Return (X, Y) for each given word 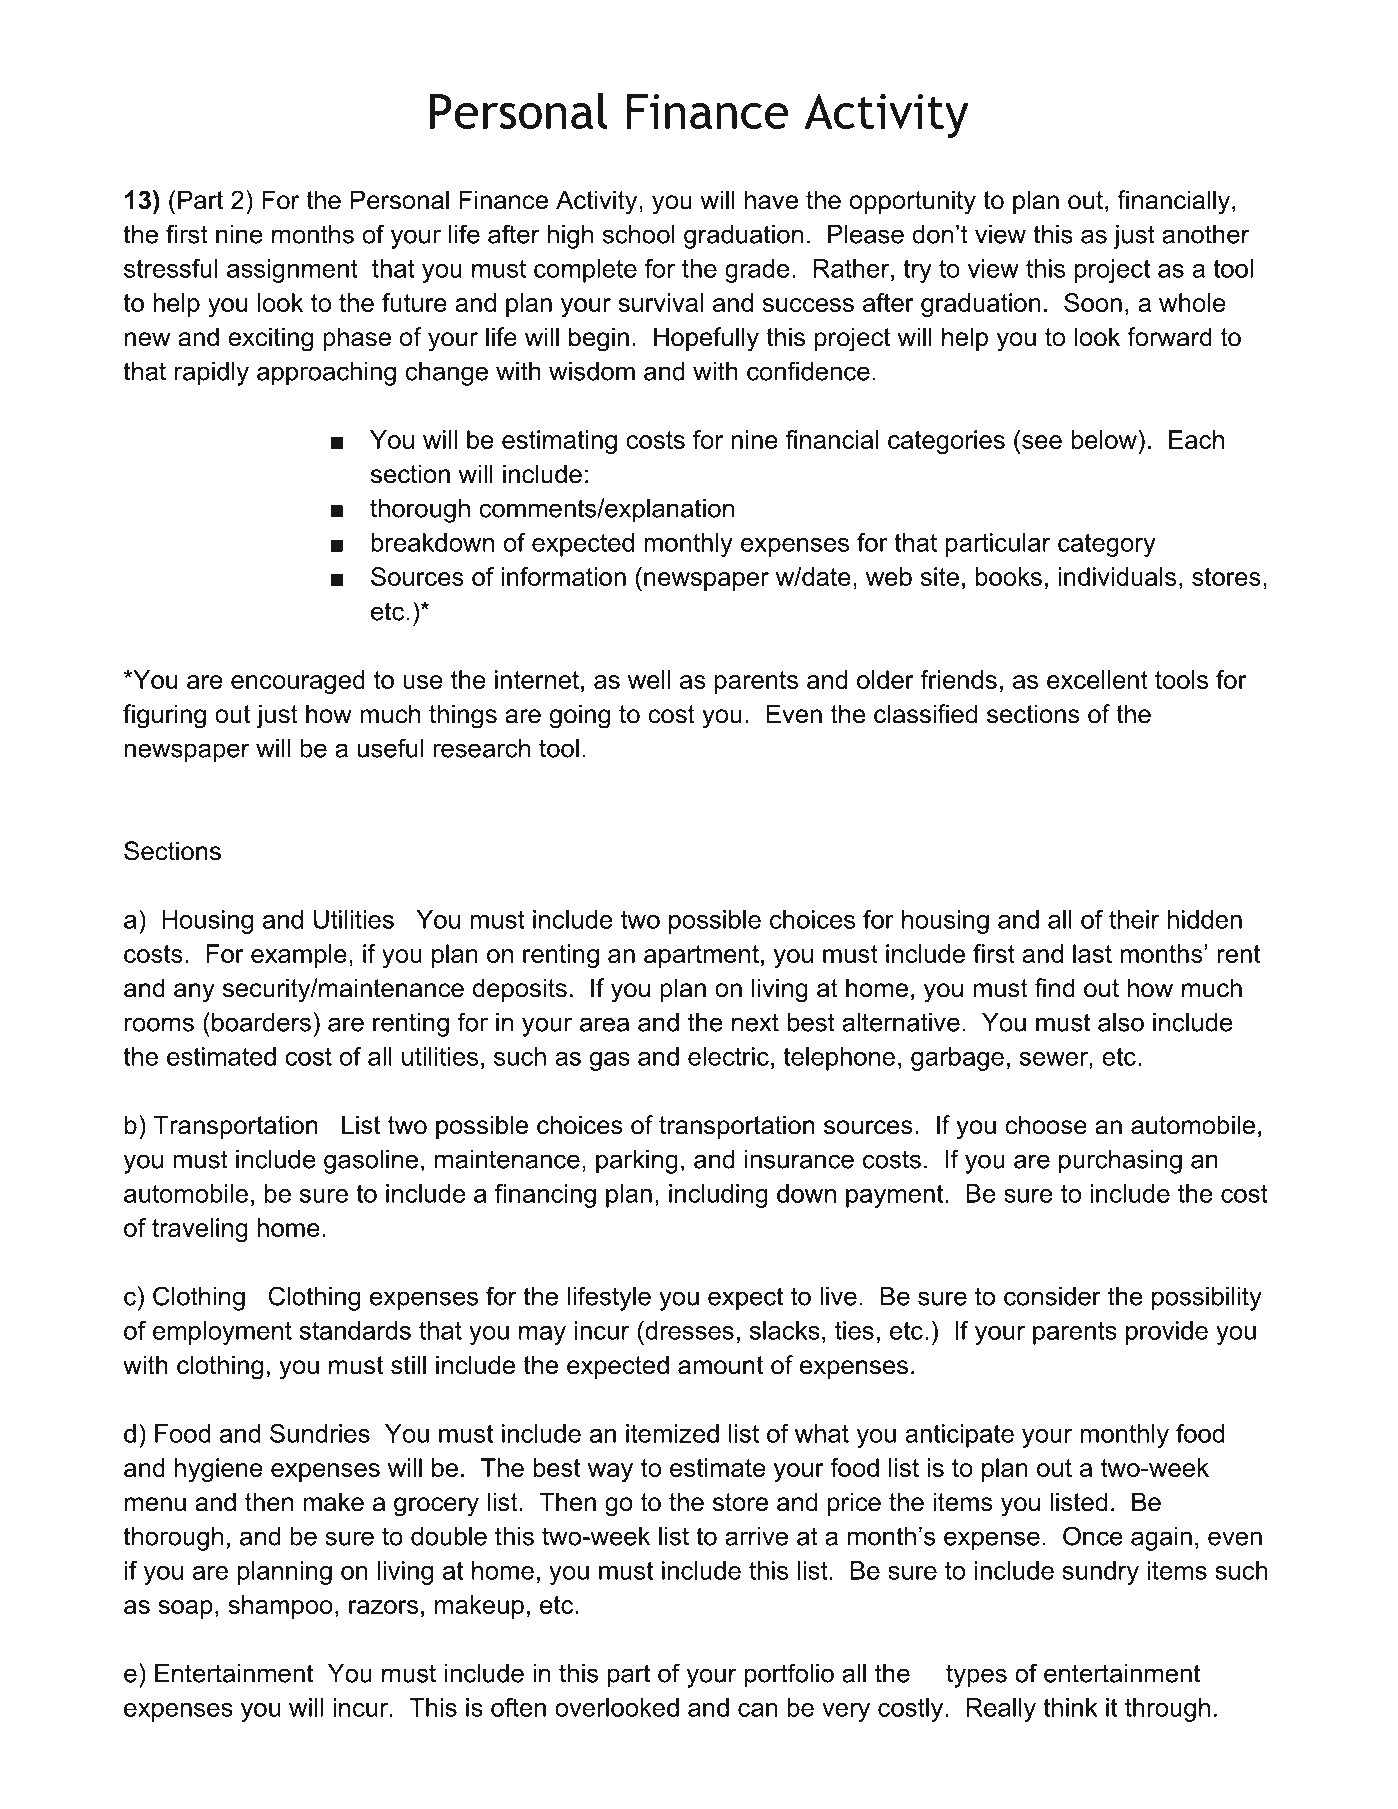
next (755, 1022)
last (1092, 953)
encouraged (298, 682)
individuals (1117, 576)
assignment (292, 271)
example (299, 956)
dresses (688, 1330)
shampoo (280, 1607)
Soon (1093, 302)
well (649, 679)
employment (222, 1333)
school (639, 234)
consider (1052, 1296)
